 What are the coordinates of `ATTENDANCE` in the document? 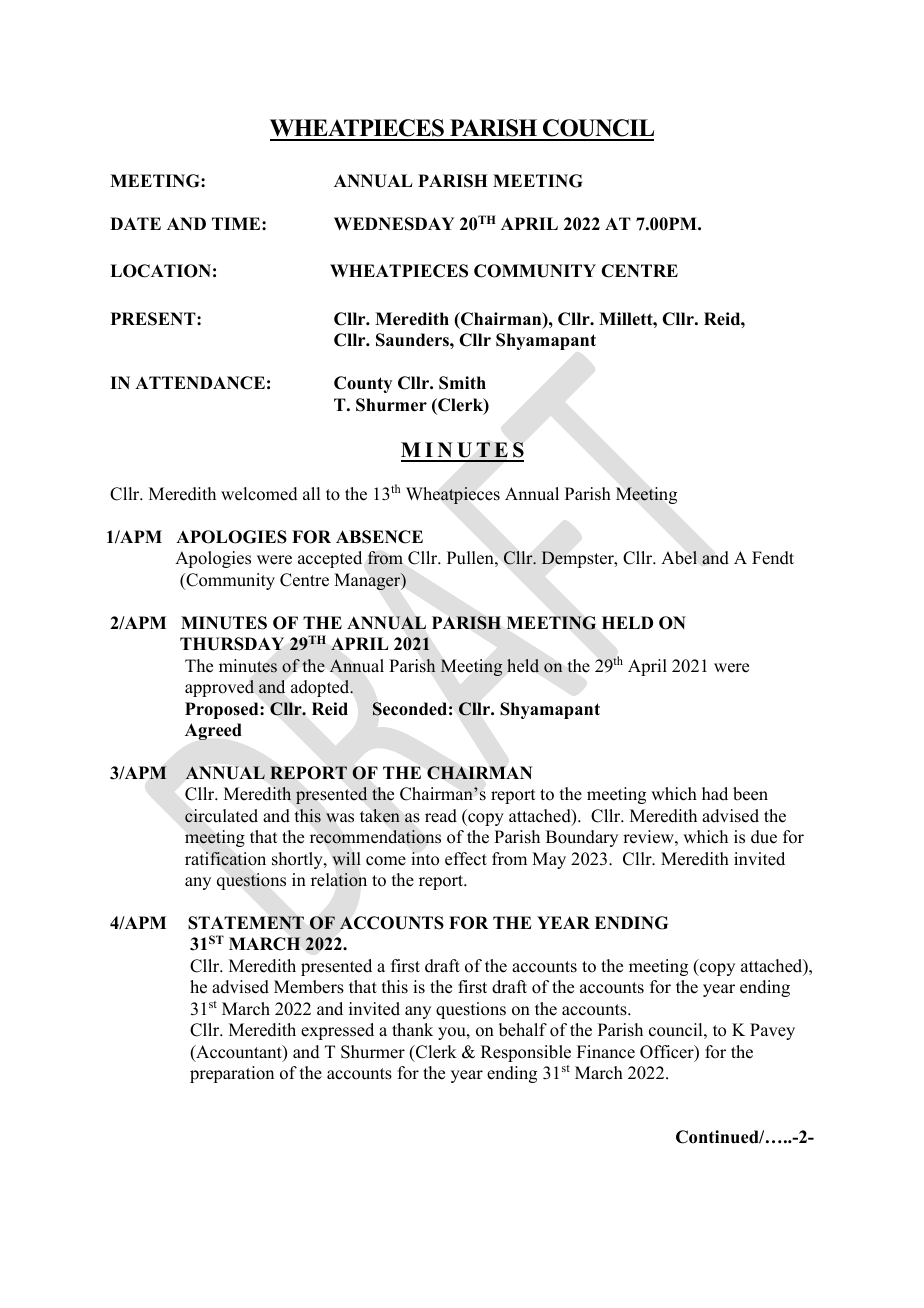 It's located at (200, 383).
